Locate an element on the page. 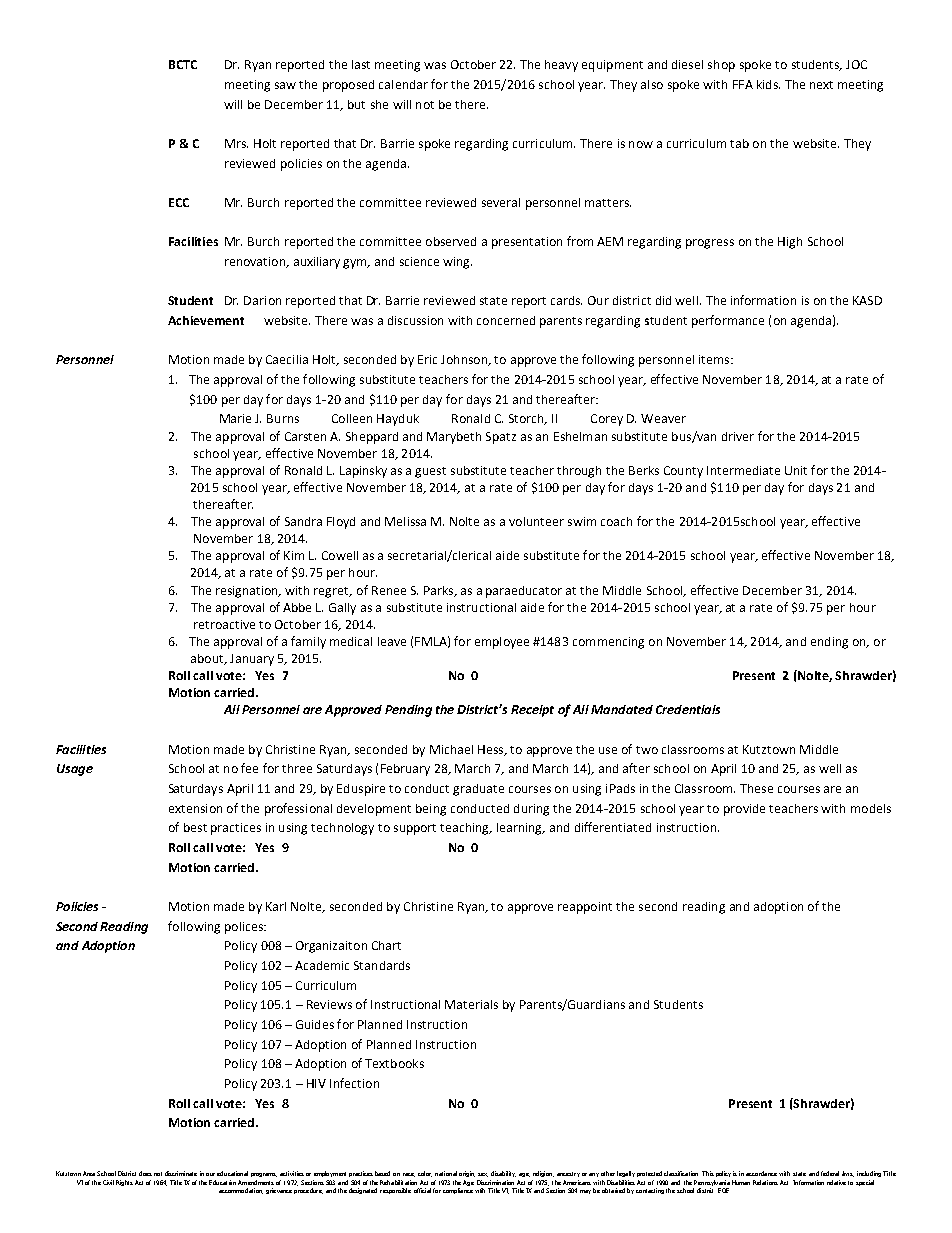  origin is located at coordinates (467, 1174).
